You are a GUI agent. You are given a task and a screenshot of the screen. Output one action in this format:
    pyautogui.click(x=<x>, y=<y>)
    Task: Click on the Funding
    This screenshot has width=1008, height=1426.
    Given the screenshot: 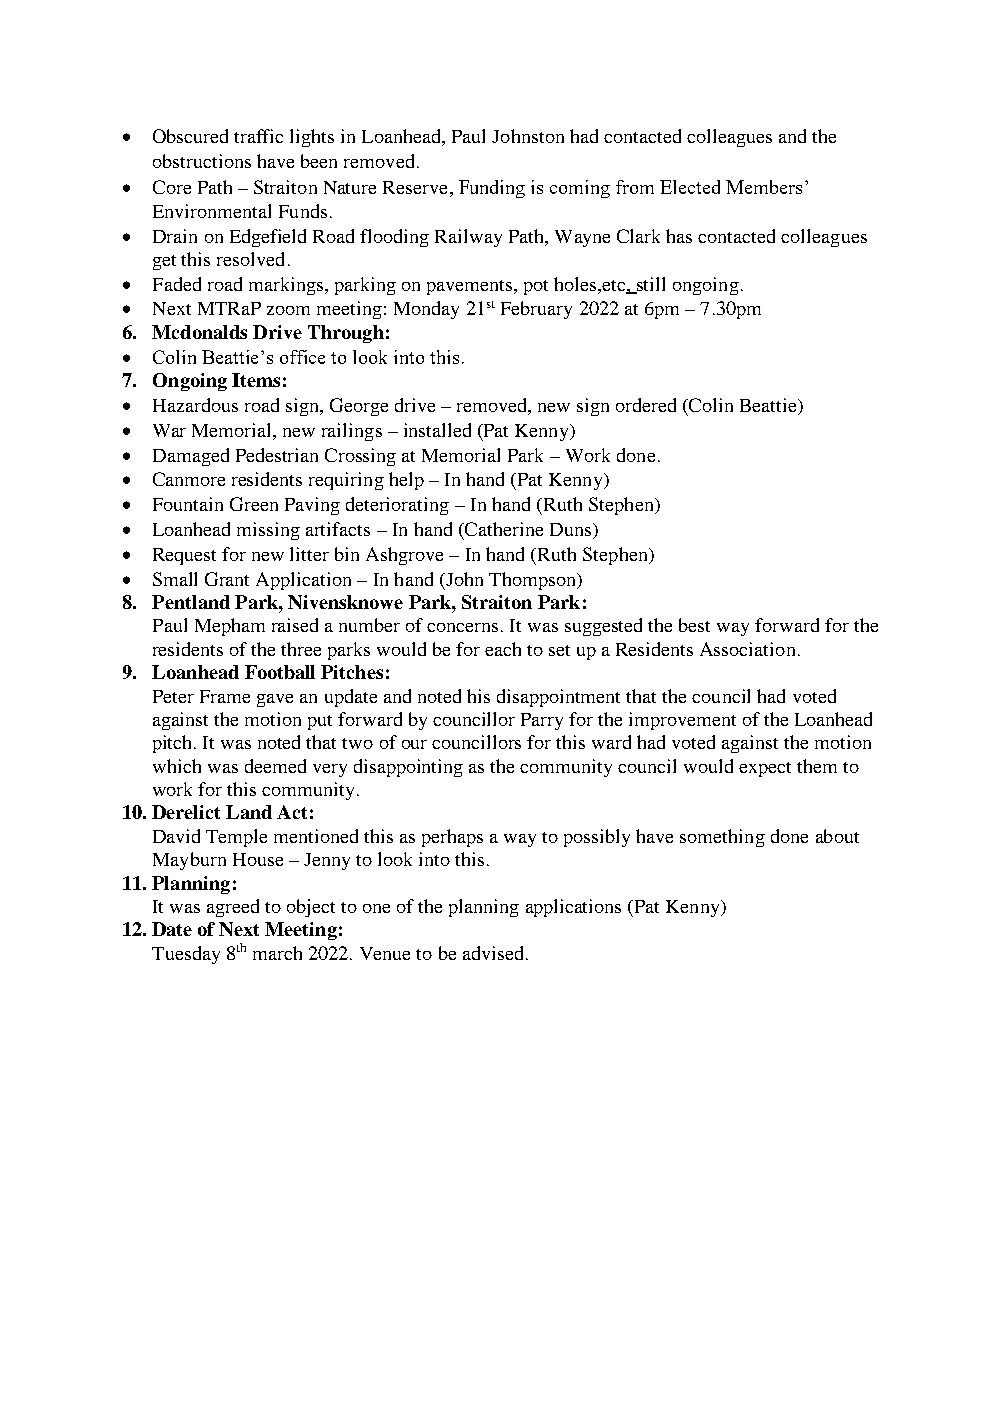 What is the action you would take?
    pyautogui.click(x=492, y=189)
